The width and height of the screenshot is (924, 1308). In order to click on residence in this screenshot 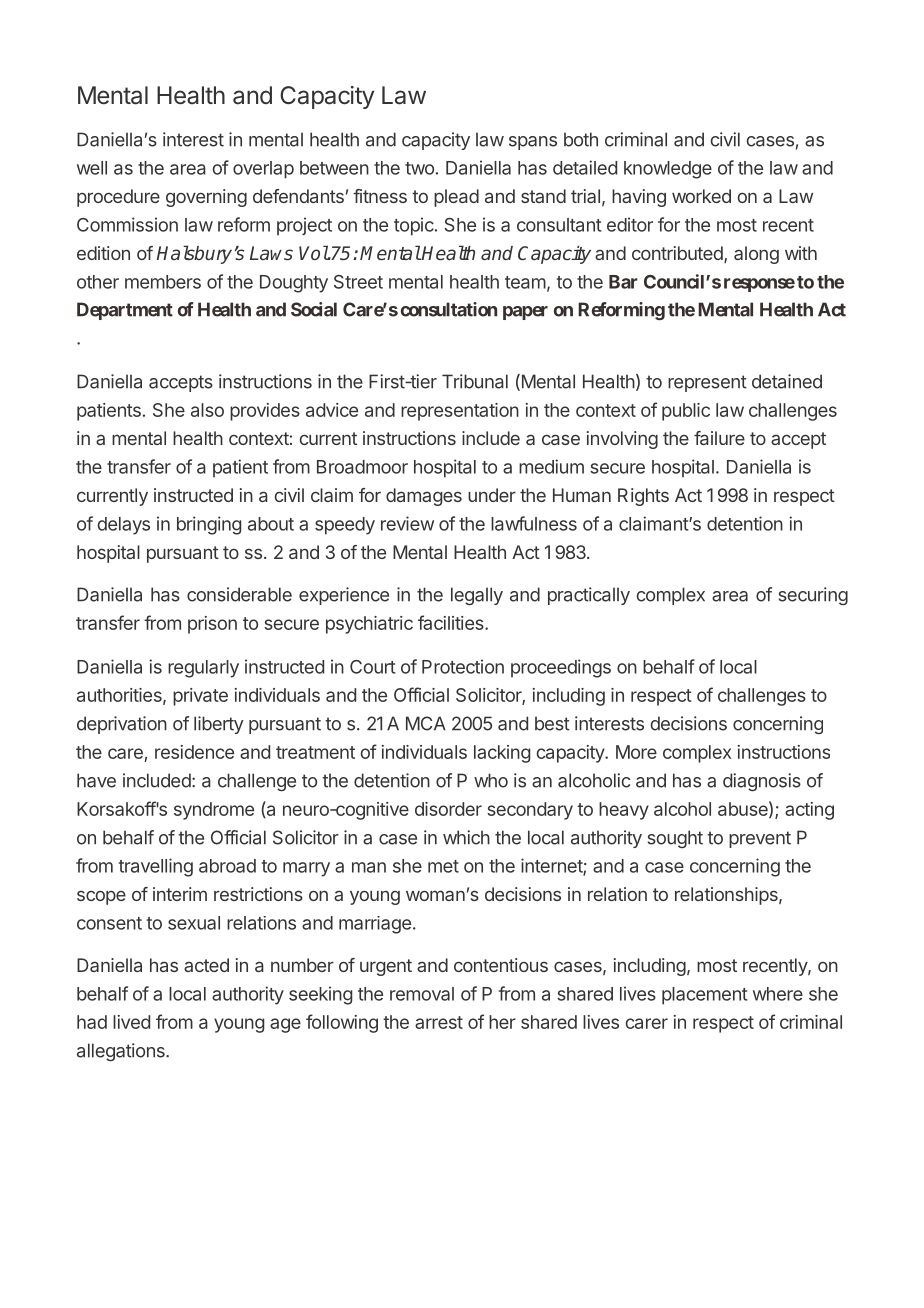, I will do `click(194, 752)`.
